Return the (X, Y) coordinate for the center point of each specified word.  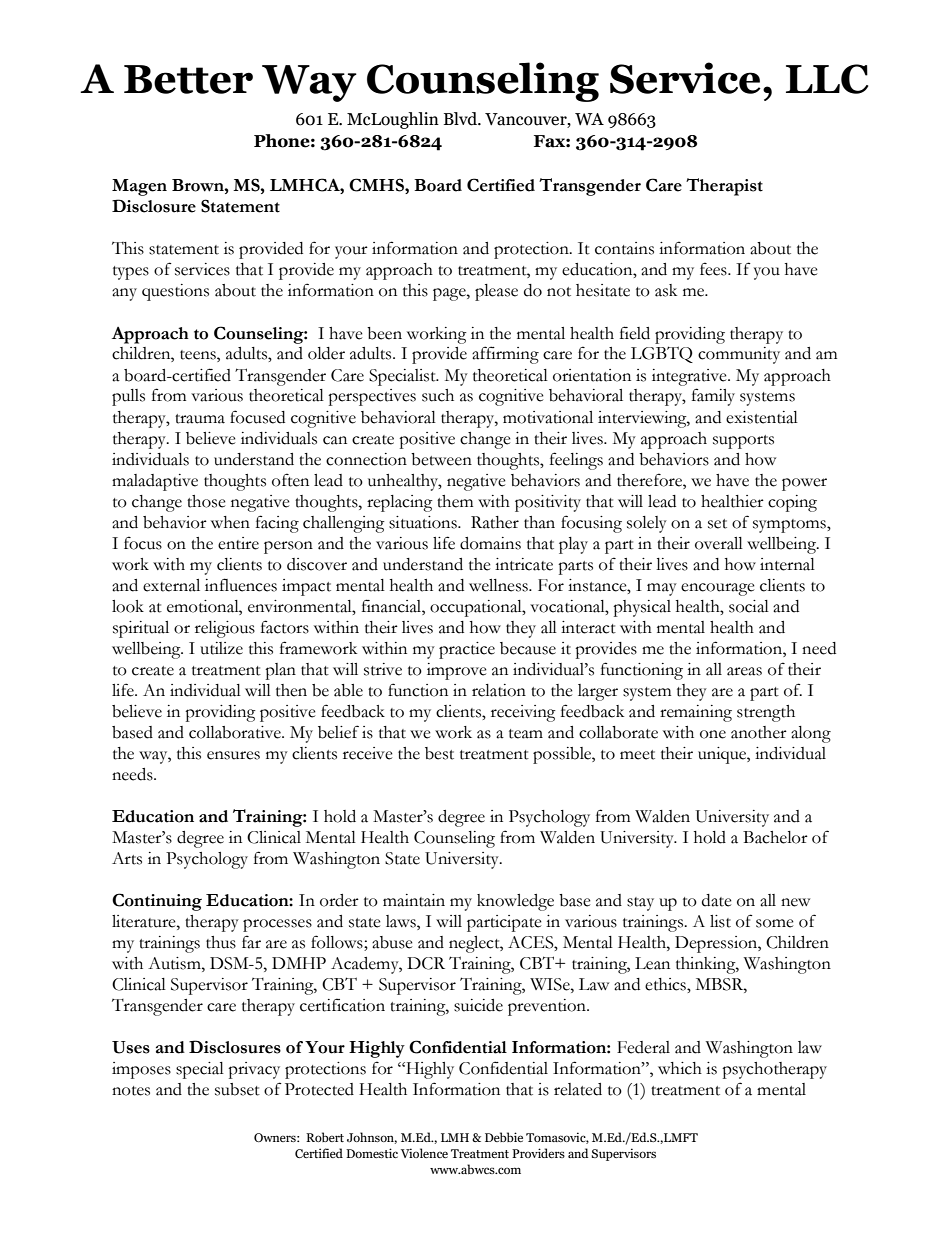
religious (225, 629)
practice (467, 650)
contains (624, 248)
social (749, 606)
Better (188, 79)
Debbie (504, 1137)
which (680, 1068)
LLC (827, 79)
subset (237, 1089)
